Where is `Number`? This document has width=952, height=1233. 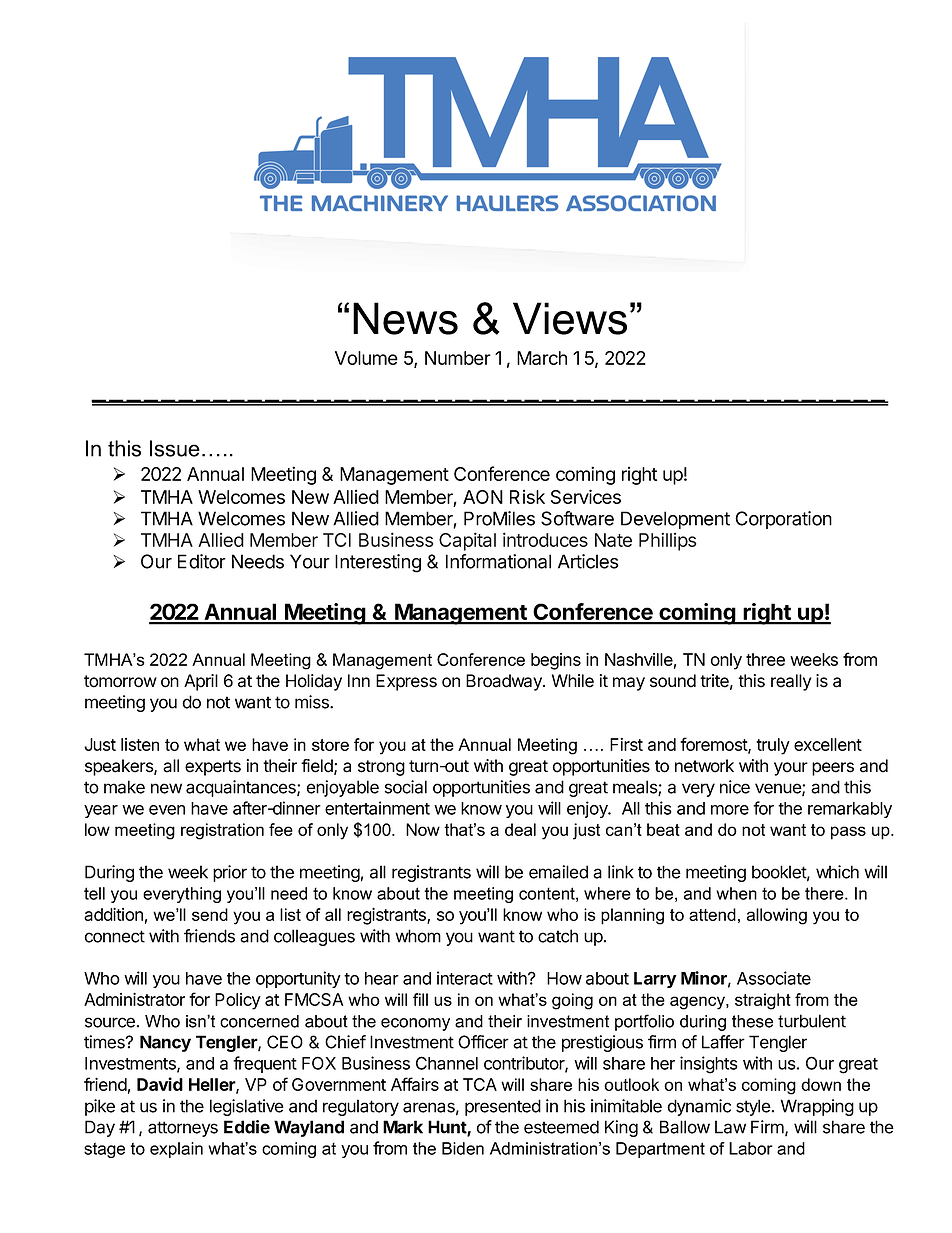
Number is located at coordinates (458, 358).
